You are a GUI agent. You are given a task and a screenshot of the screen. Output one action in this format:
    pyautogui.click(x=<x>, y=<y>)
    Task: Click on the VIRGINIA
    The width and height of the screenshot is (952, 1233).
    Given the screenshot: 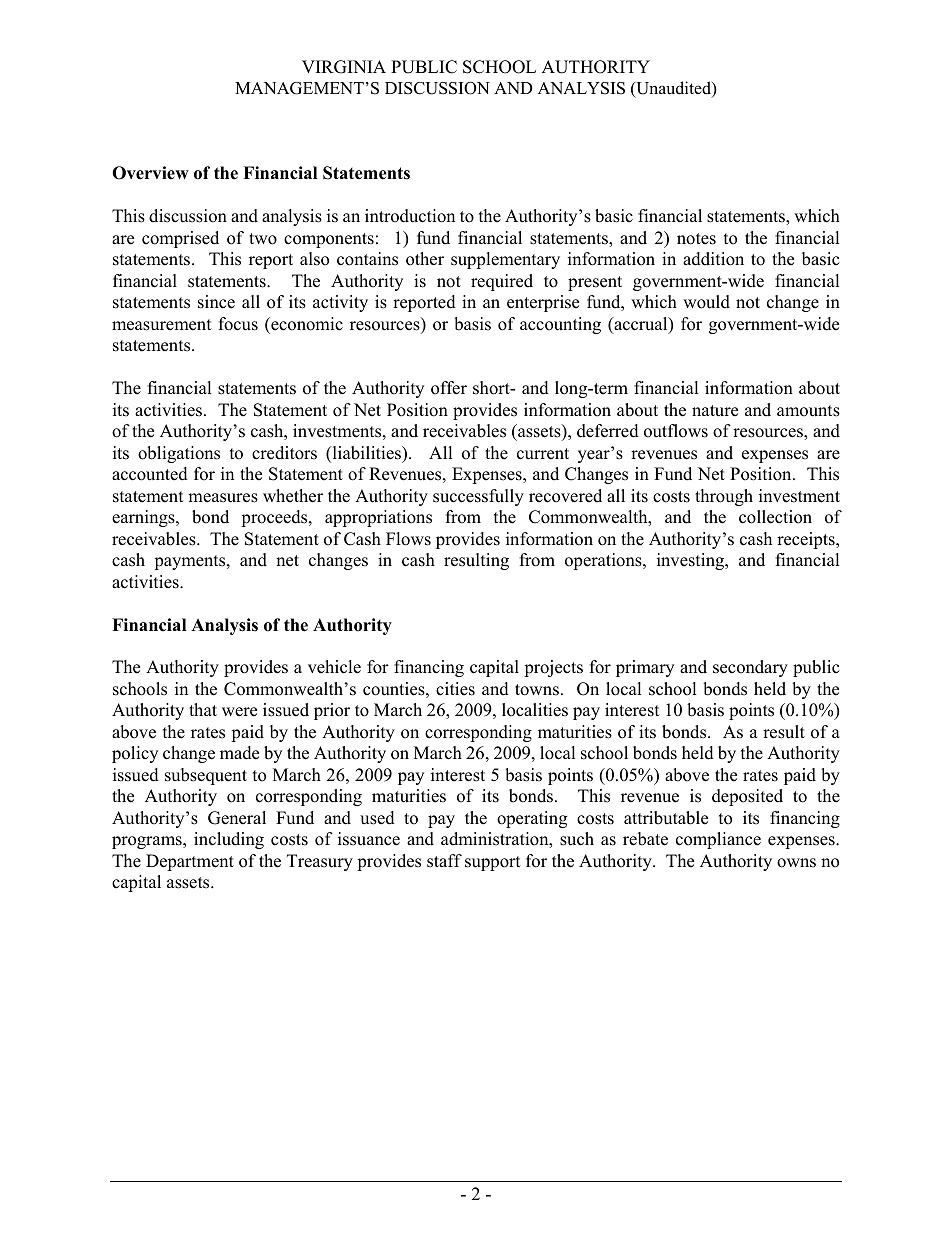 What is the action you would take?
    pyautogui.click(x=344, y=67)
